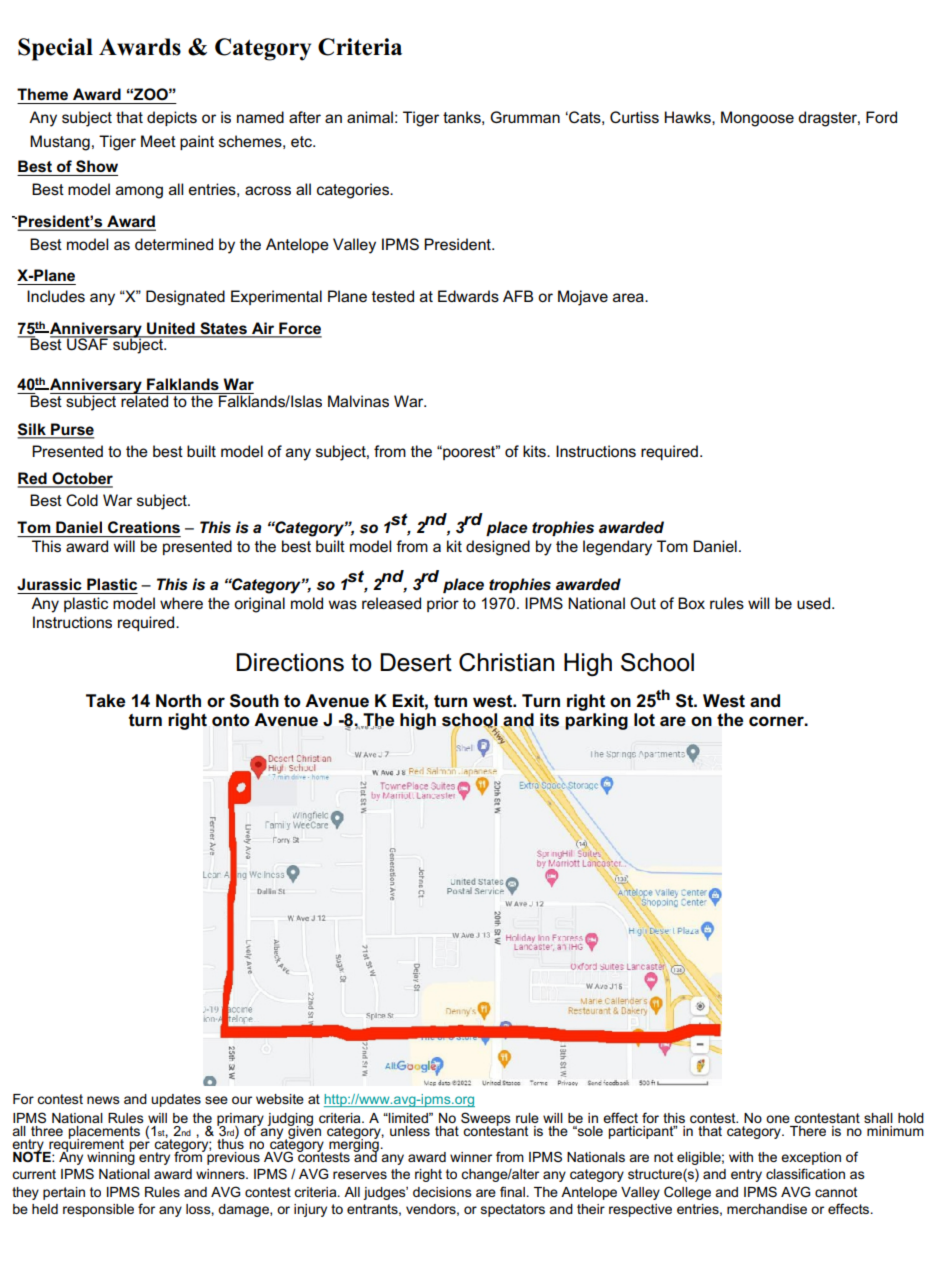  What do you see at coordinates (172, 118) in the screenshot?
I see `depicts` at bounding box center [172, 118].
